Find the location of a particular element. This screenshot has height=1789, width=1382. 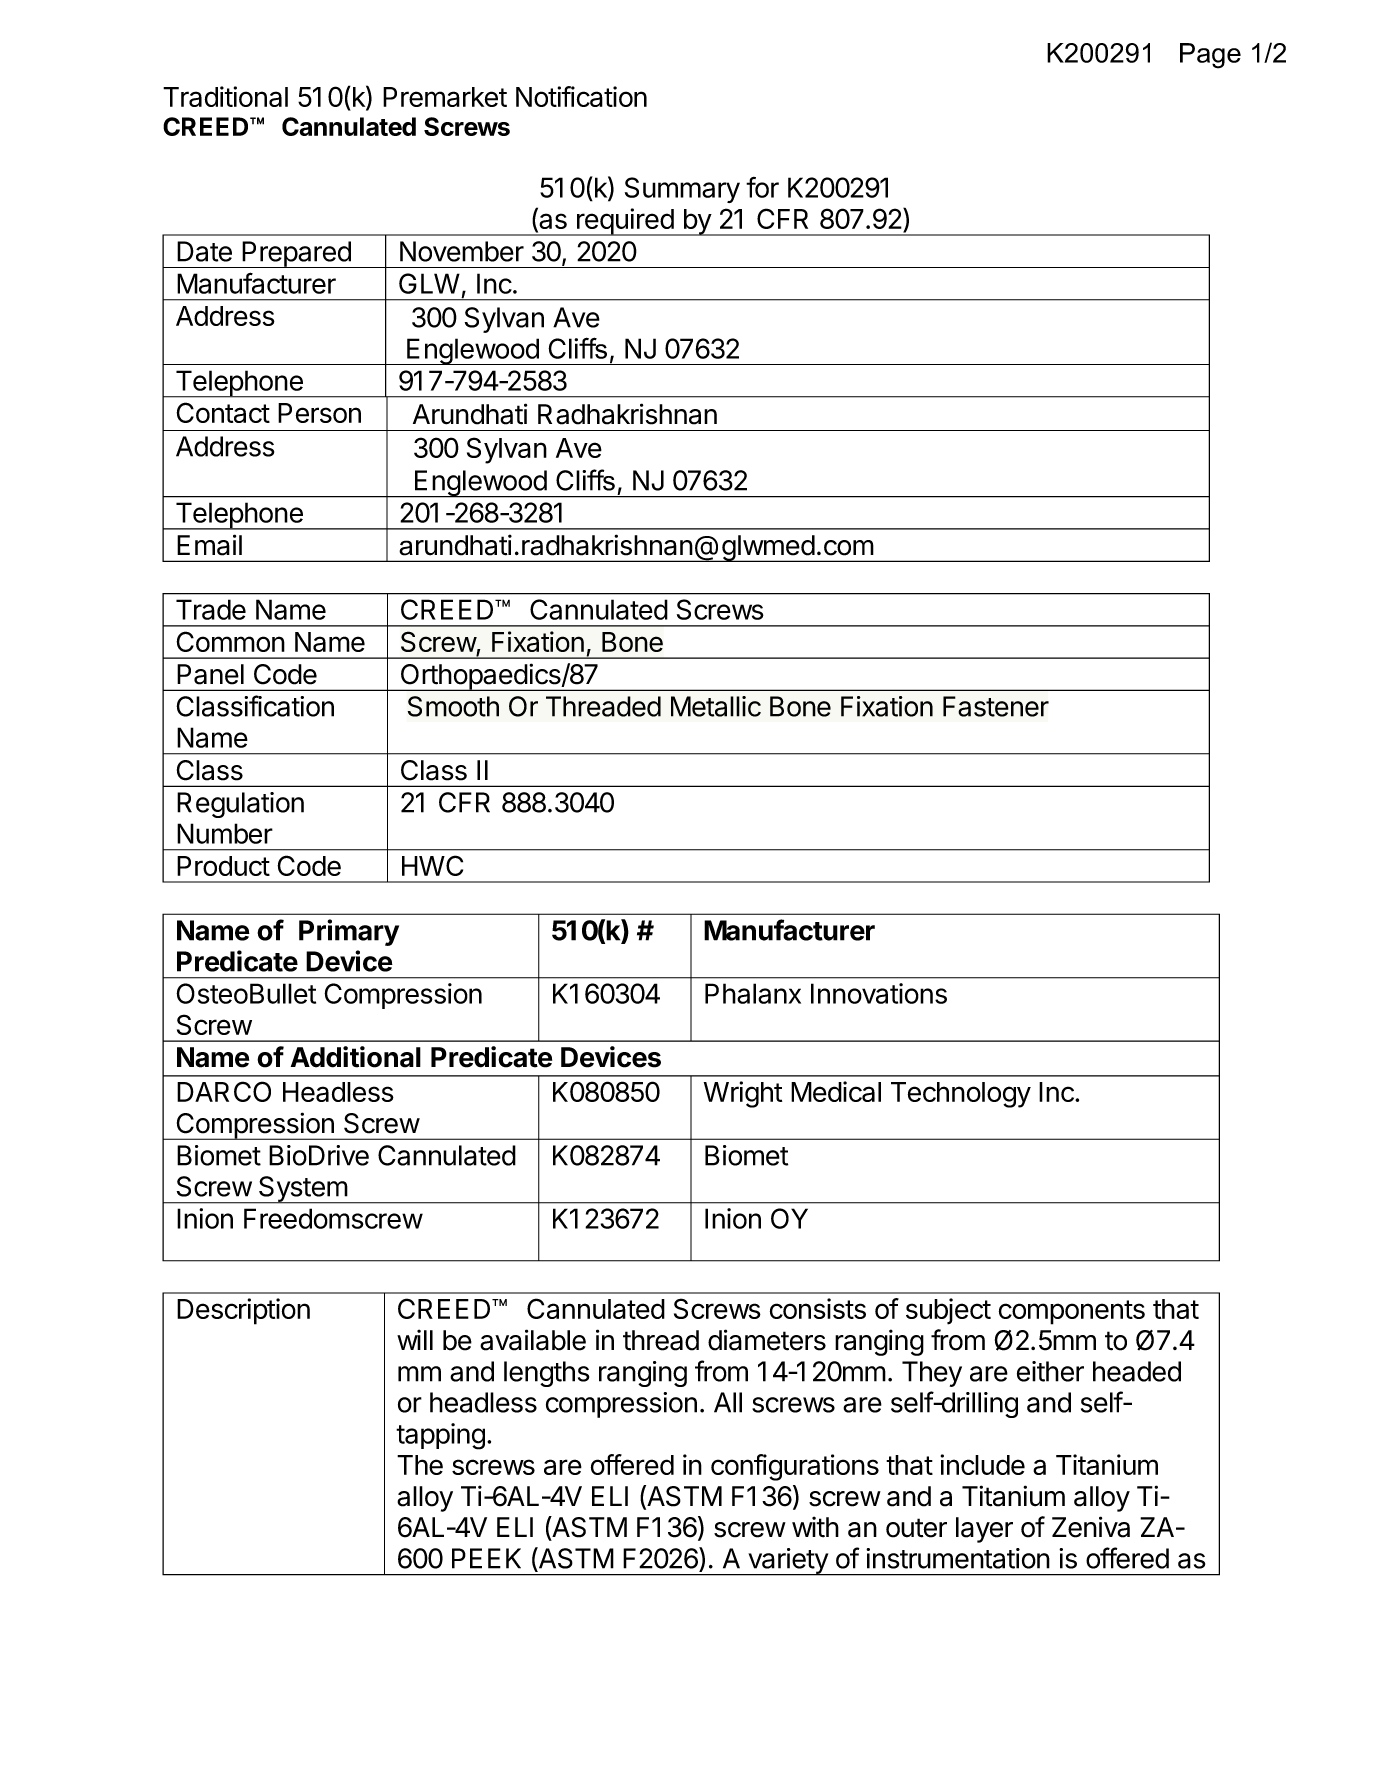

Additional is located at coordinates (356, 1057).
